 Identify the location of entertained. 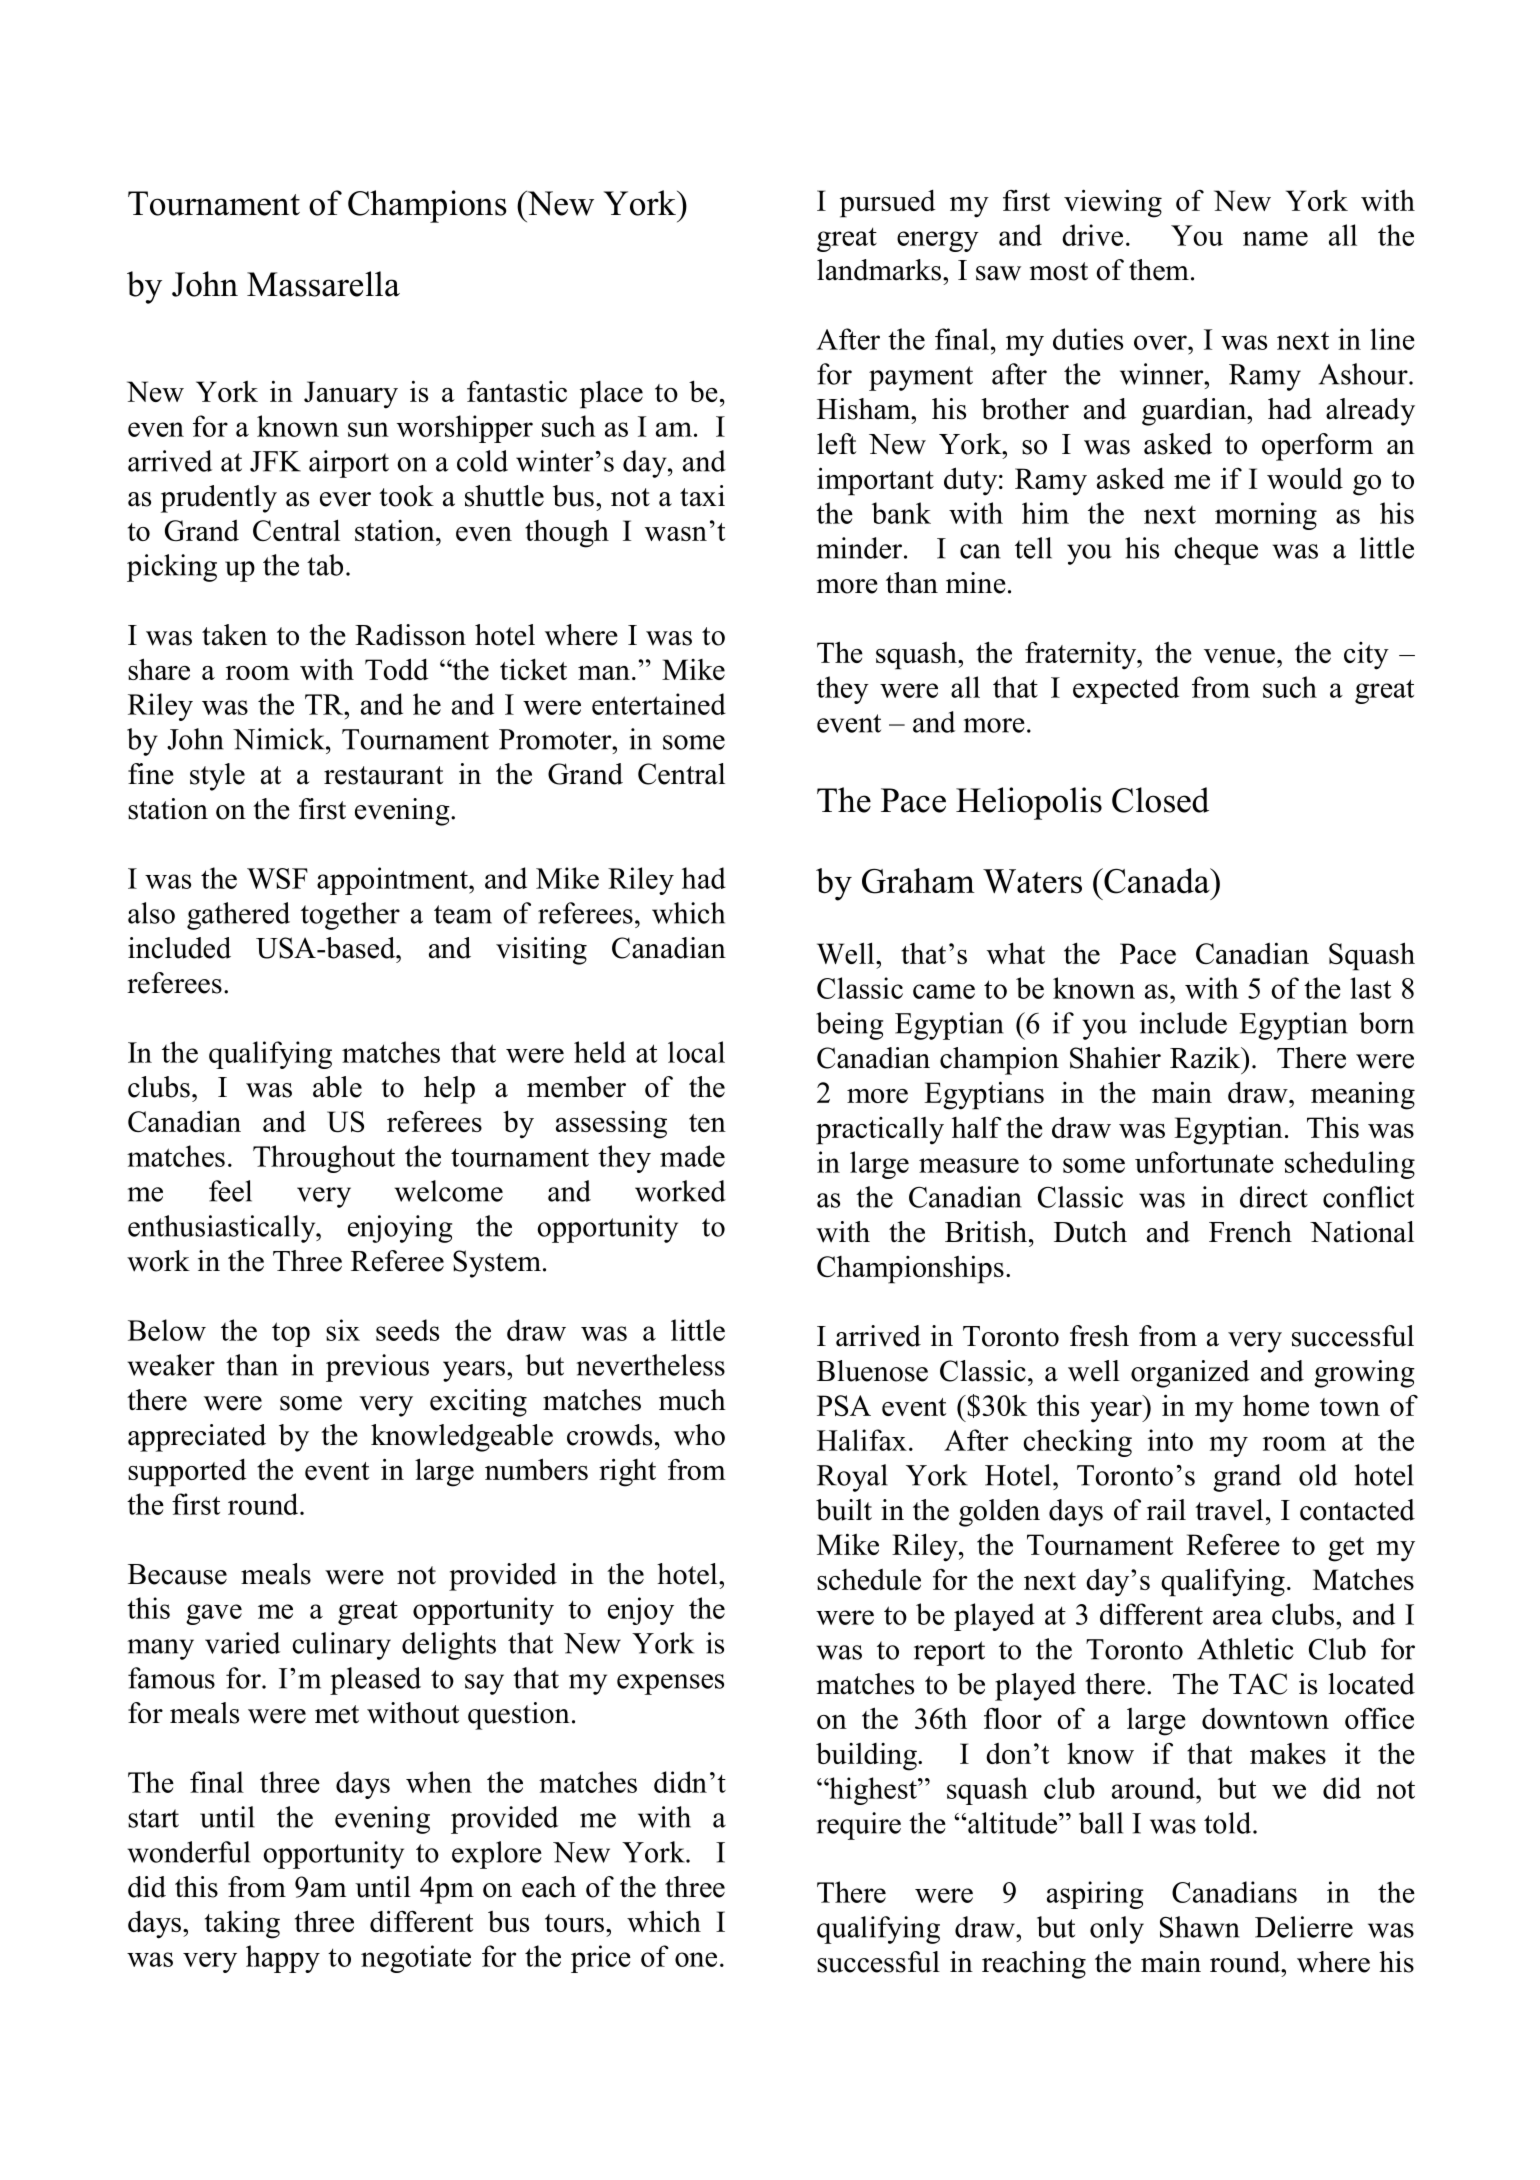
(659, 704).
